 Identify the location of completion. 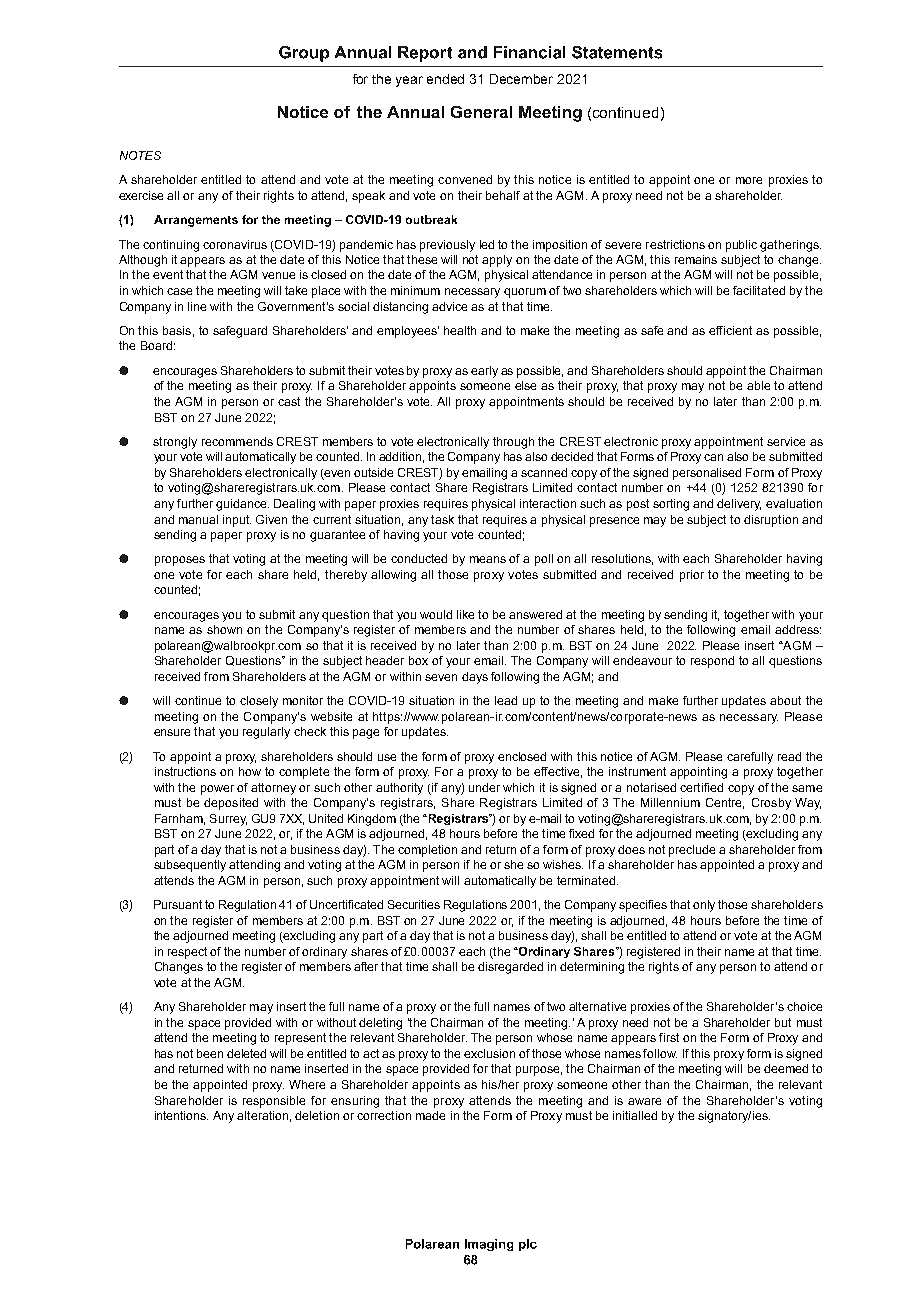
(427, 851).
